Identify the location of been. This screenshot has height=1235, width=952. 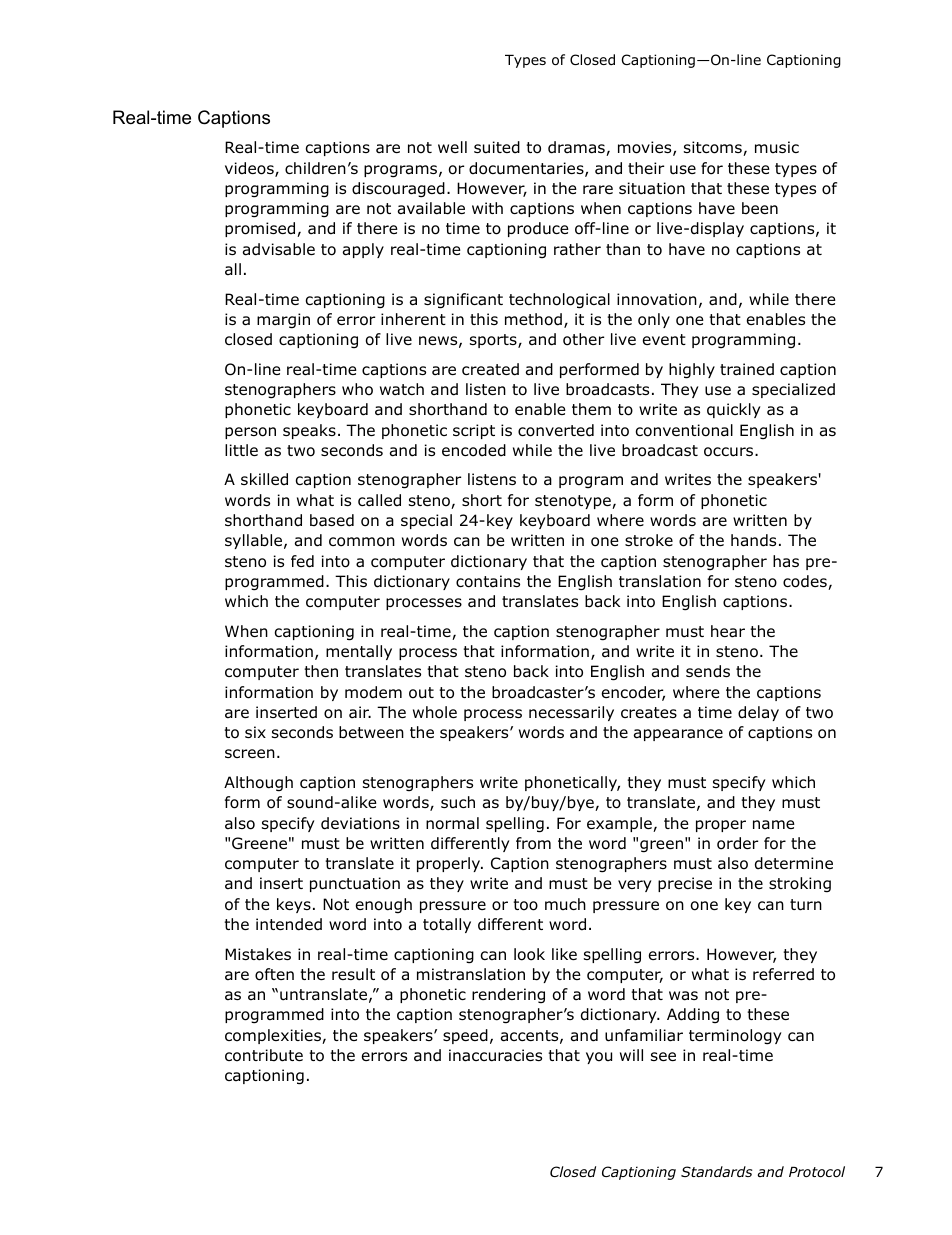
(760, 208).
